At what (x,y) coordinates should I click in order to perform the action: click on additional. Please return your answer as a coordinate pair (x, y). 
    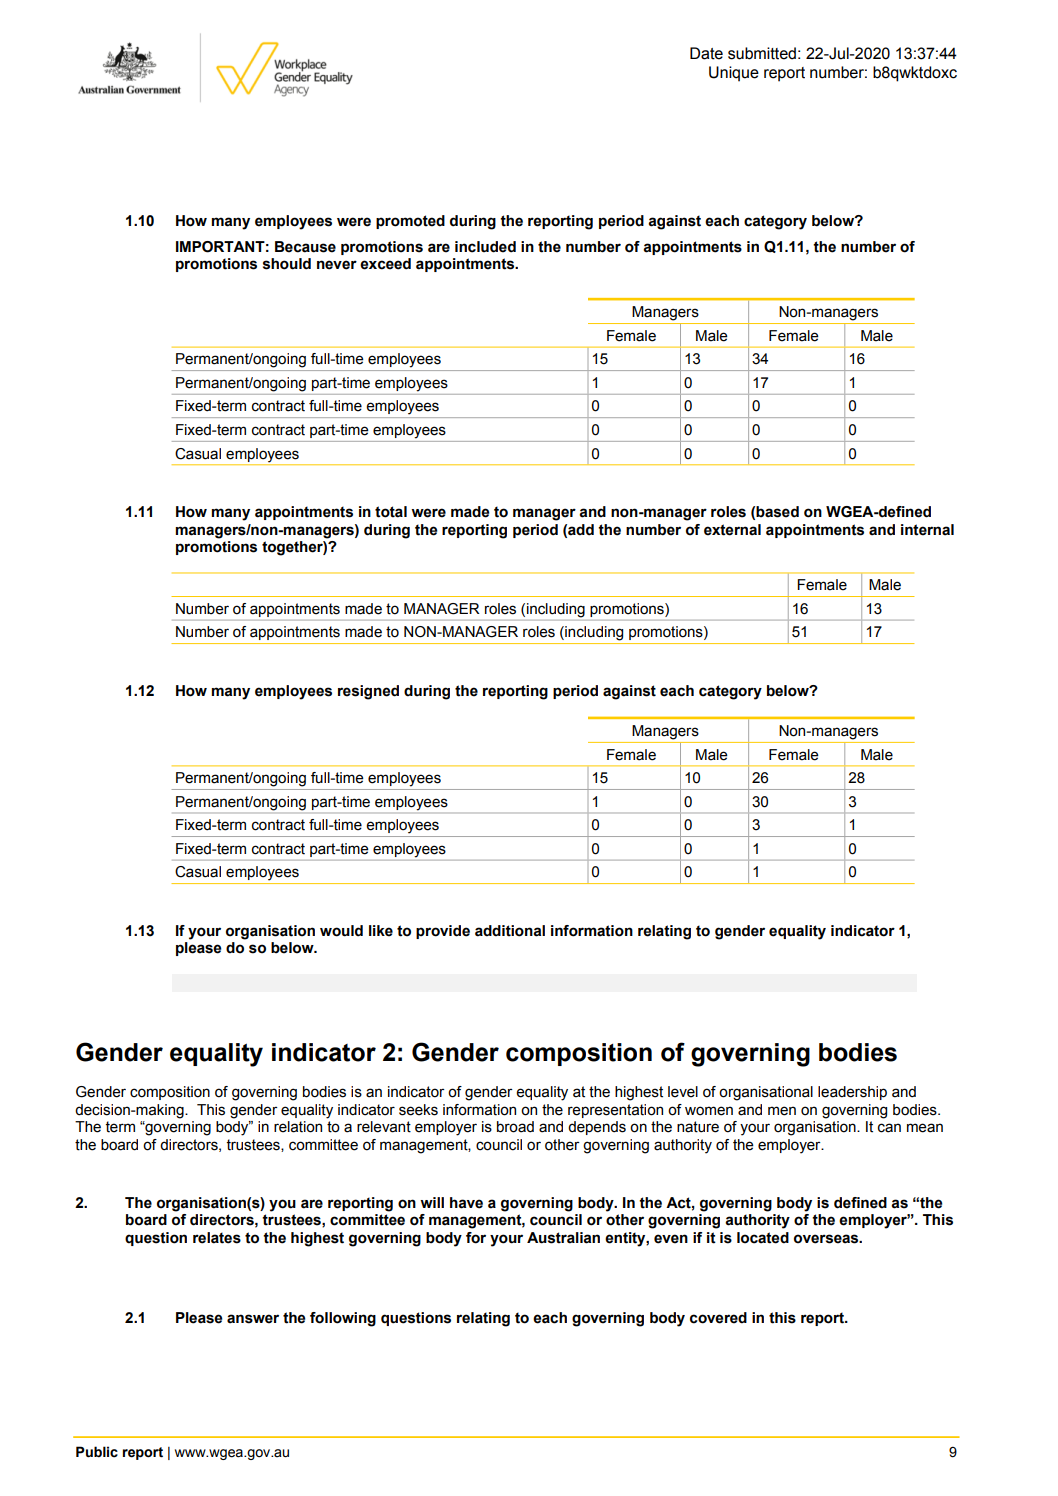
    Looking at the image, I should click on (510, 931).
